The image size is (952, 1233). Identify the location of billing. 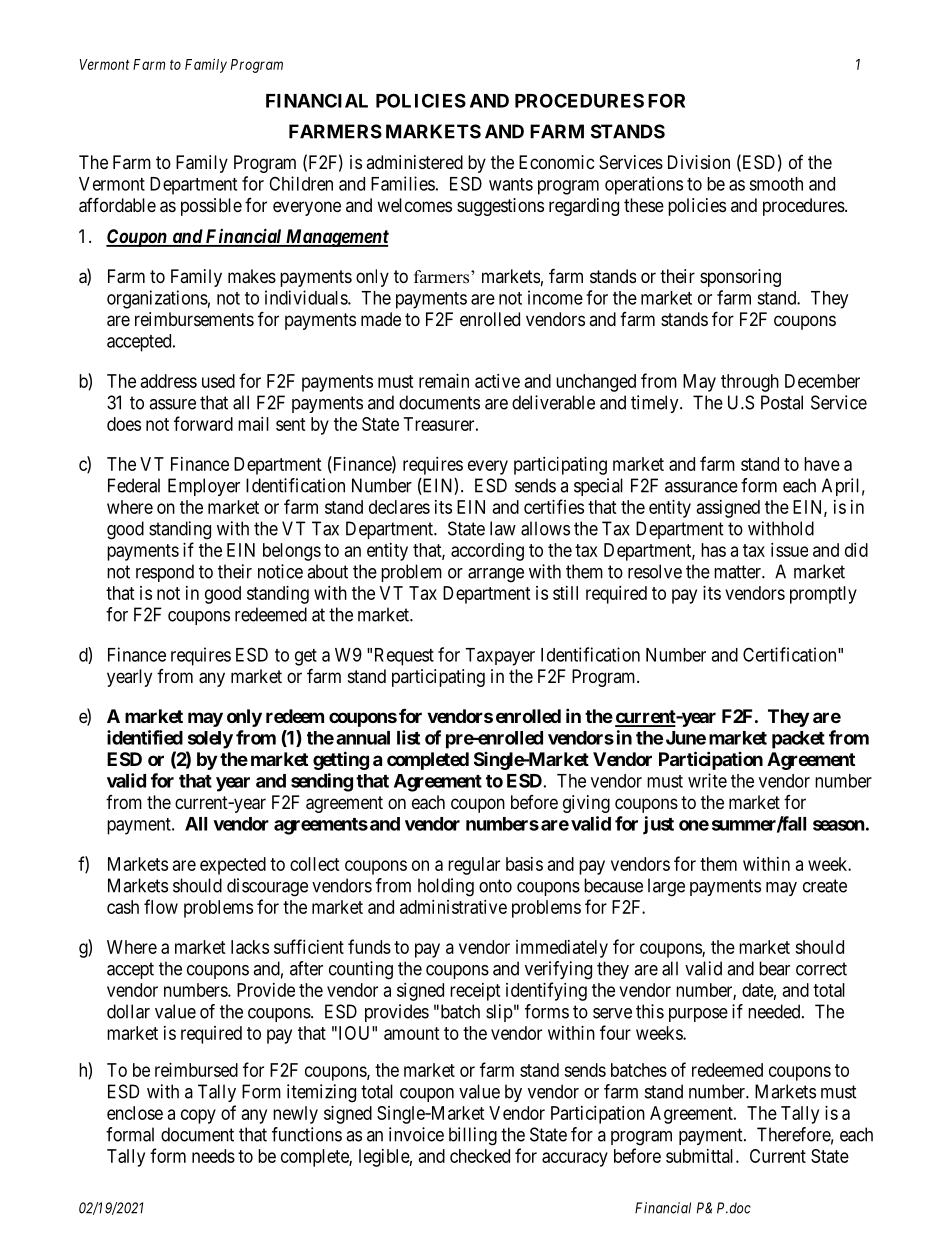
(473, 1136).
